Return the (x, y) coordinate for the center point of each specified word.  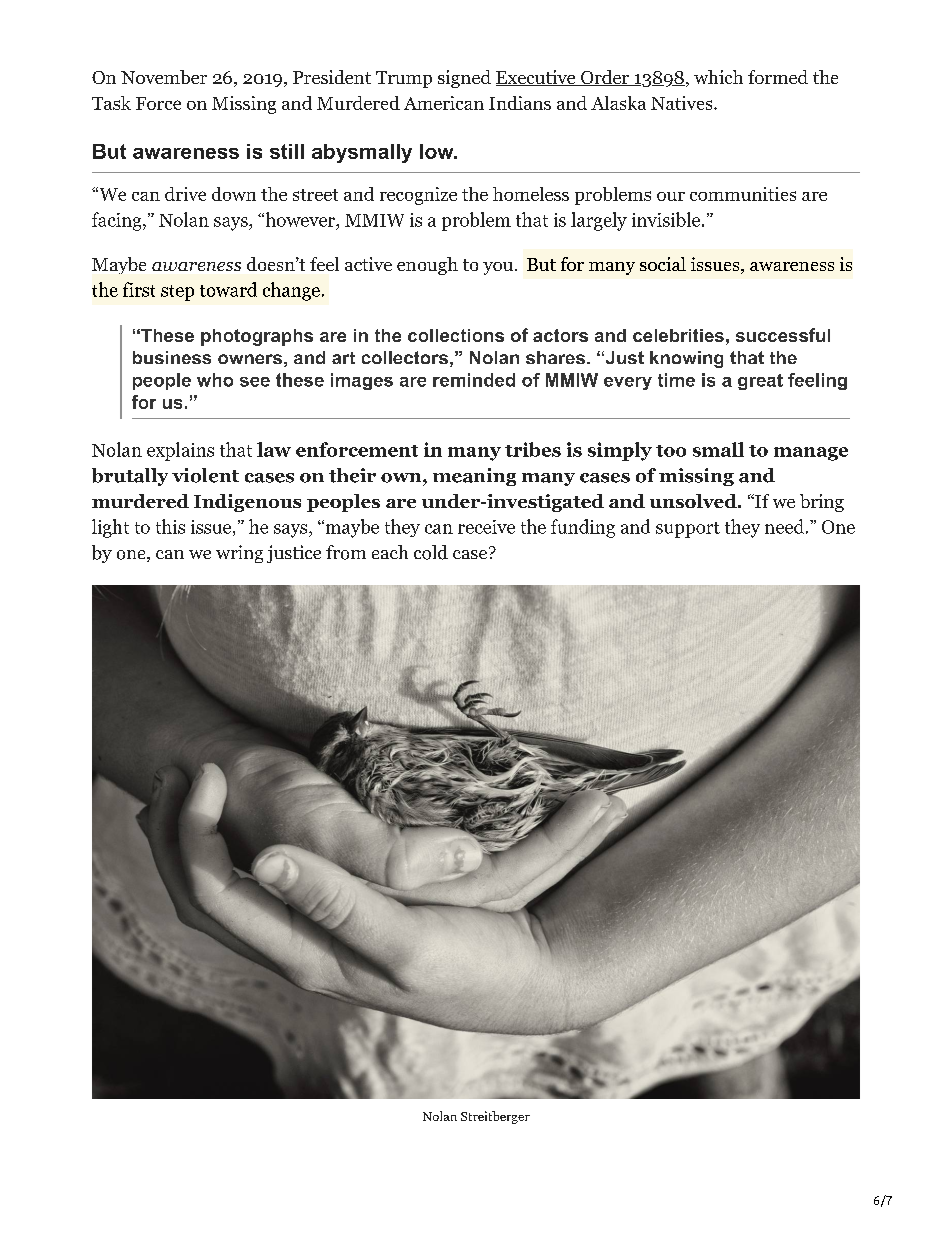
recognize (418, 196)
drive (185, 194)
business (172, 357)
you (498, 268)
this (170, 526)
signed (464, 79)
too (671, 451)
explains (180, 451)
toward (228, 289)
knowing (686, 359)
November (164, 77)
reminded (474, 380)
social (663, 264)
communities (743, 194)
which (718, 77)
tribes (533, 449)
